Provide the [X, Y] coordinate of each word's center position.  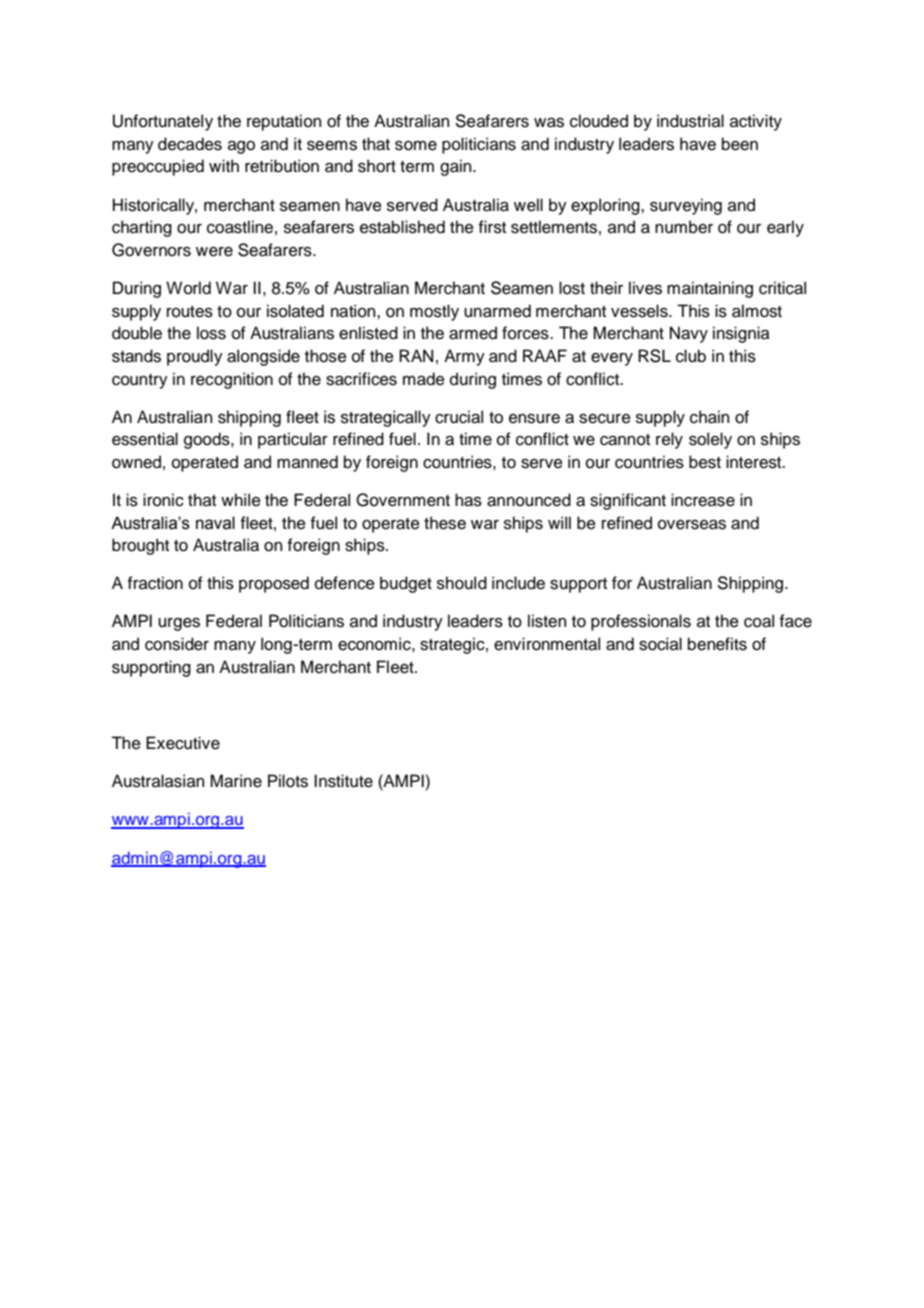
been [740, 144]
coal [759, 621]
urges [179, 624]
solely [710, 440]
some [416, 146]
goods [208, 440]
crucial [459, 417]
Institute [343, 781]
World [188, 288]
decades [190, 144]
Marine [236, 781]
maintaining [710, 289]
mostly [434, 312]
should [462, 583]
